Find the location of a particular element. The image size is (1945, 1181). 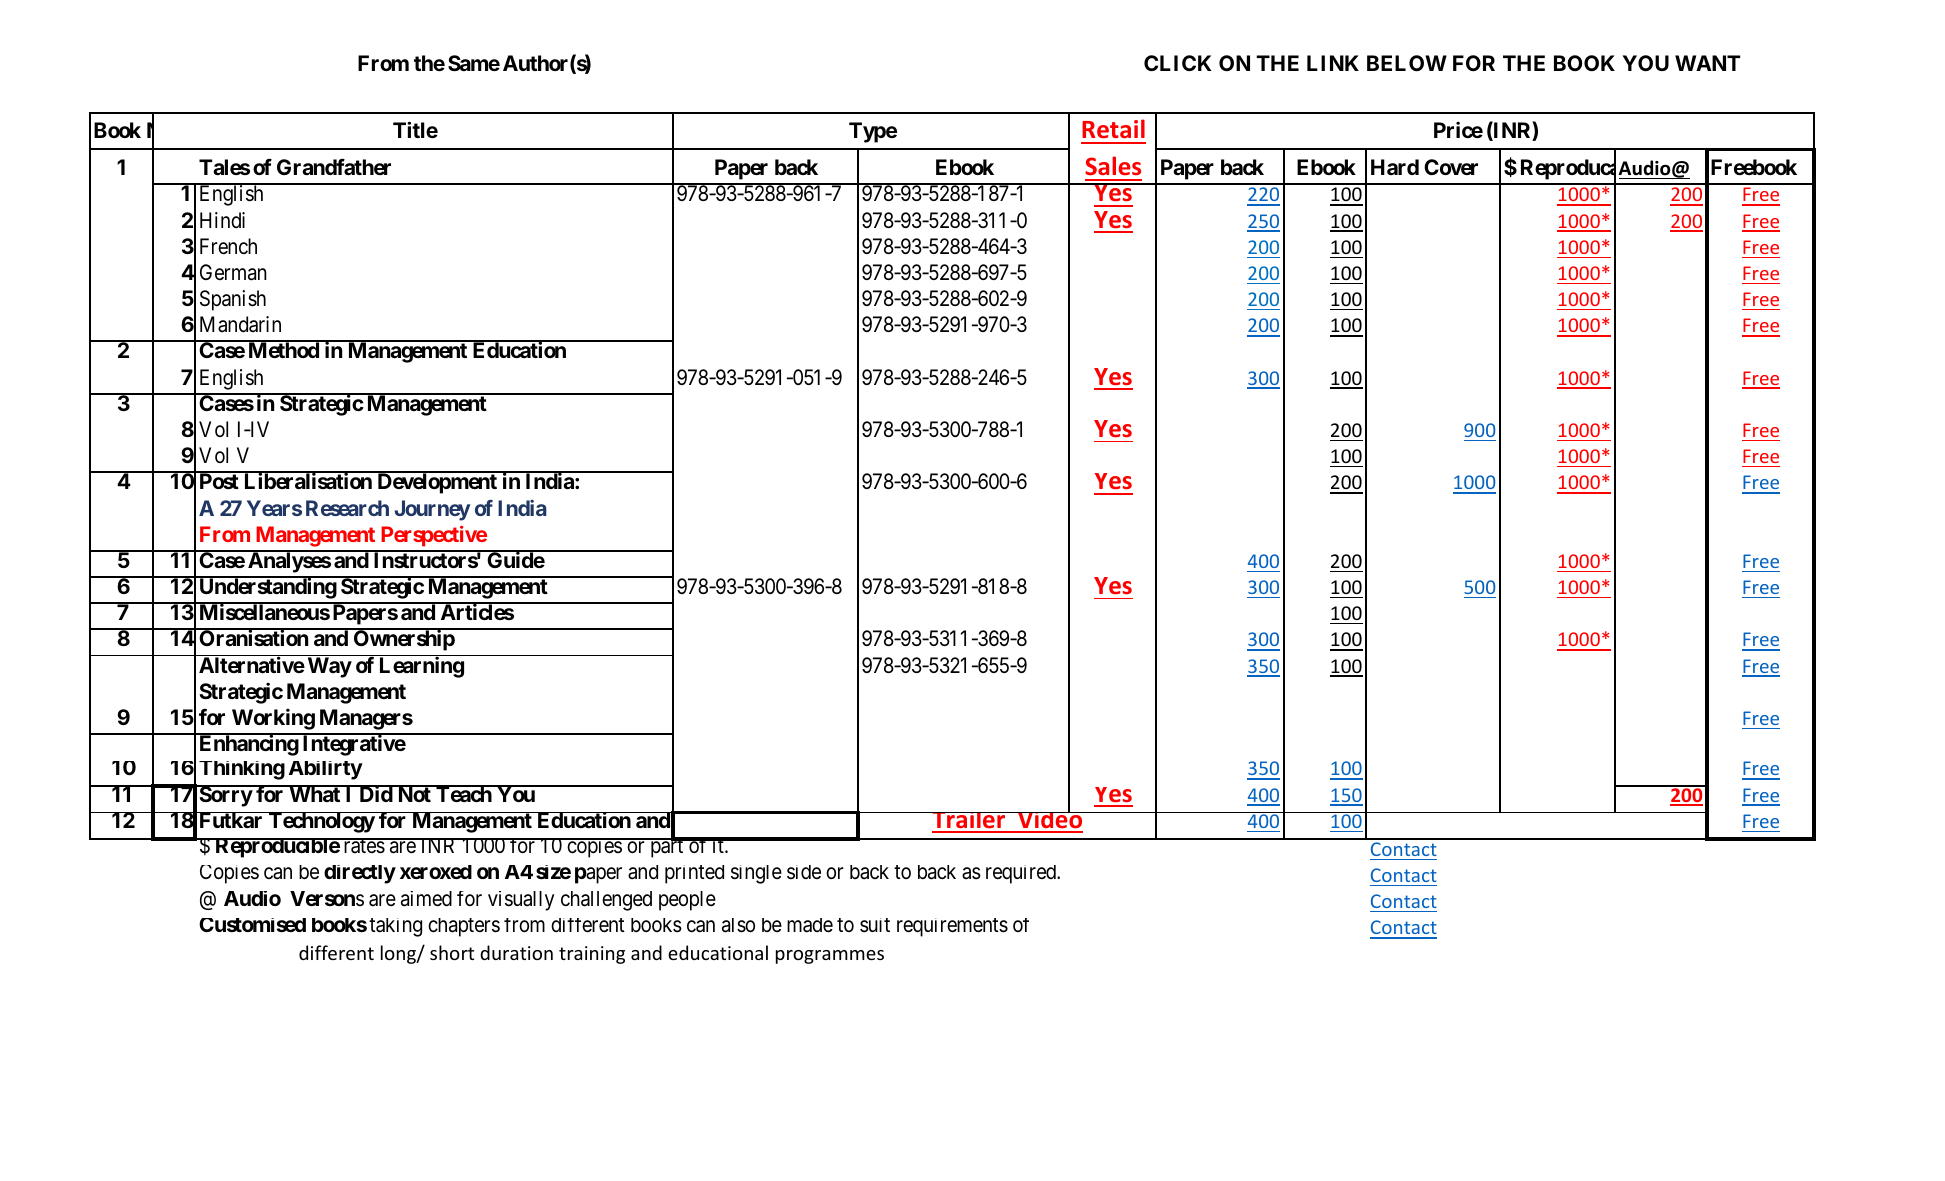

BELOW is located at coordinates (1407, 63).
